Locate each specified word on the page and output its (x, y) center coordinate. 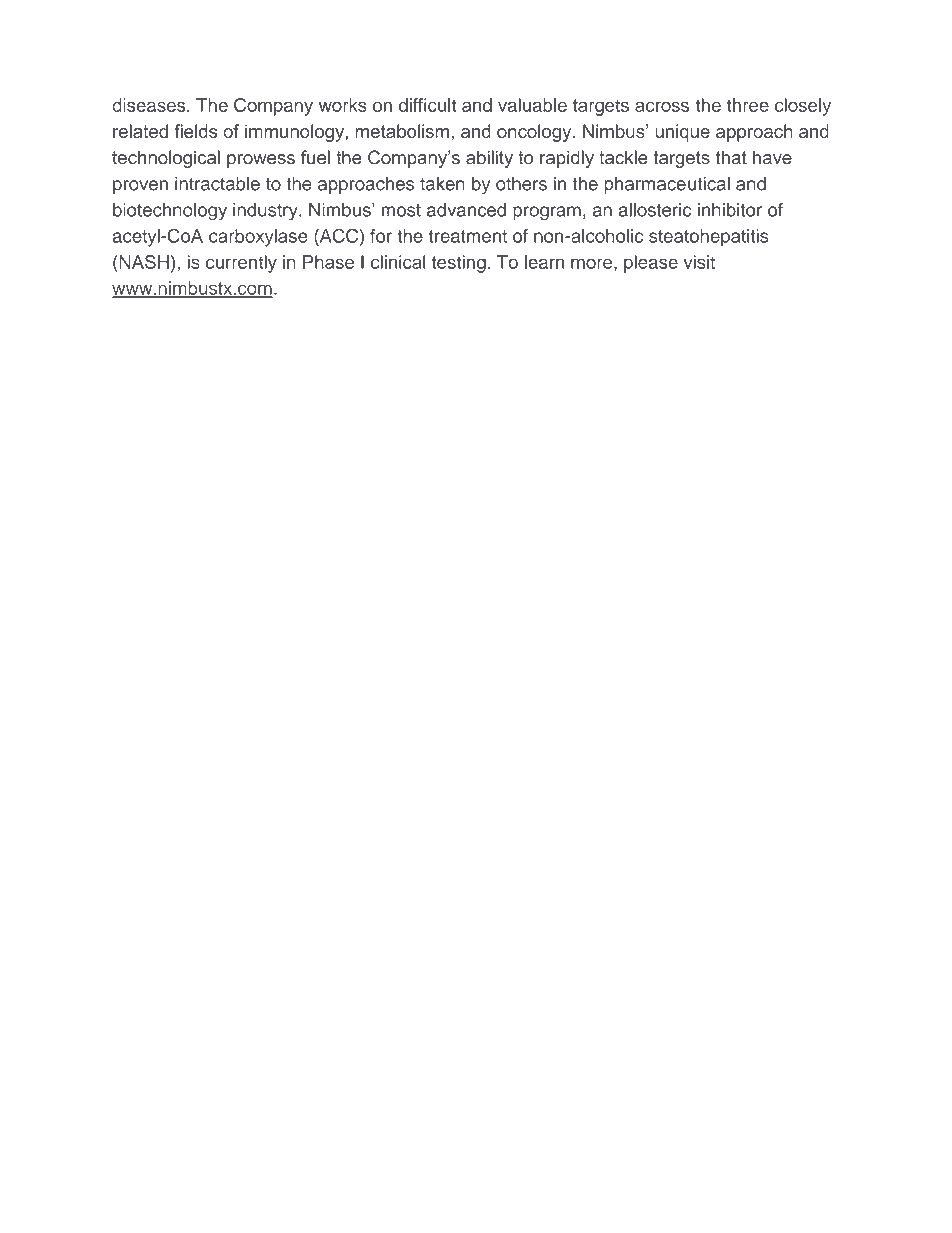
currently (241, 264)
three (748, 105)
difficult (427, 105)
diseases (150, 105)
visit (699, 262)
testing (459, 264)
